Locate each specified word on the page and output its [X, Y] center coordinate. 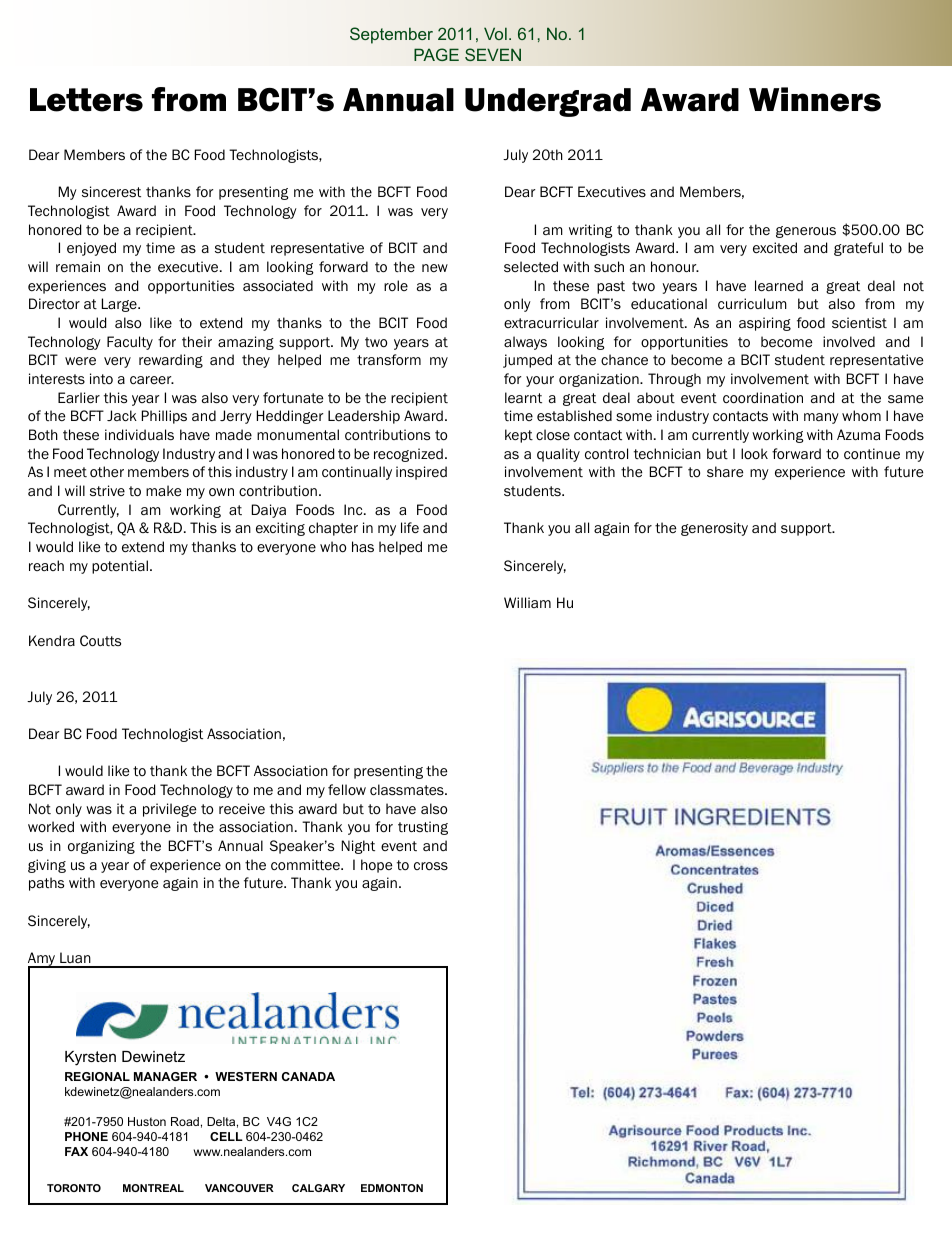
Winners [815, 99]
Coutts [100, 641]
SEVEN [493, 54]
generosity [714, 529]
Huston [147, 1121]
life [410, 527]
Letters [86, 100]
